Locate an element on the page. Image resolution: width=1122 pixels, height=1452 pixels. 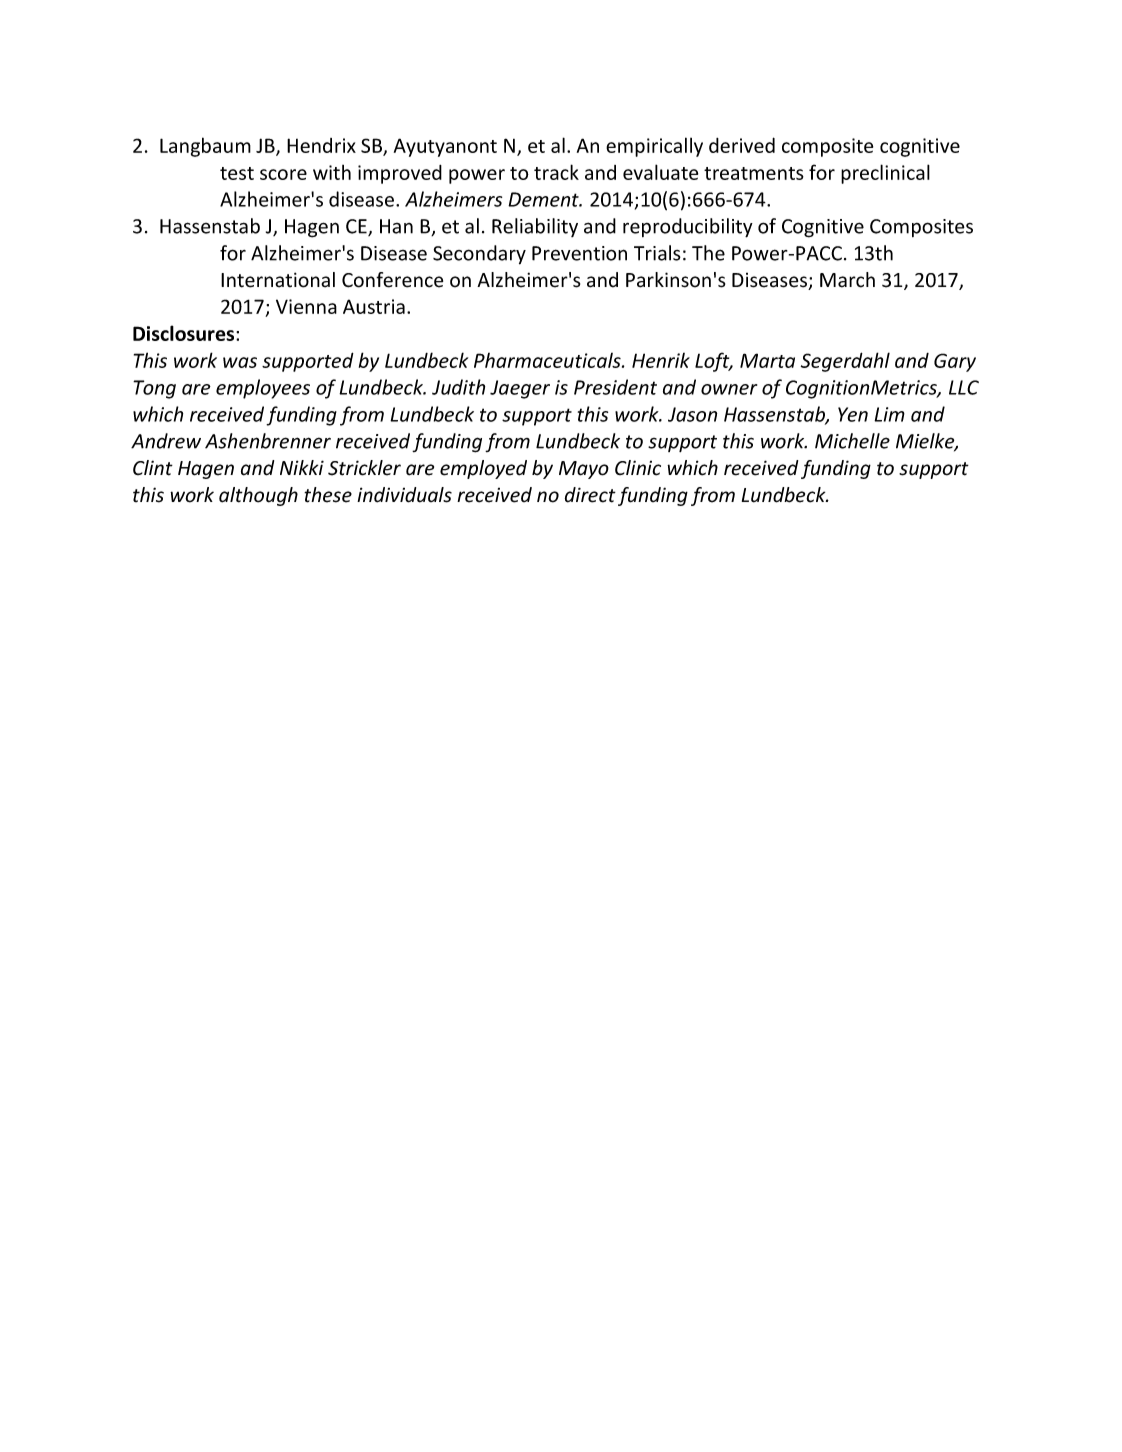
although is located at coordinates (258, 496).
